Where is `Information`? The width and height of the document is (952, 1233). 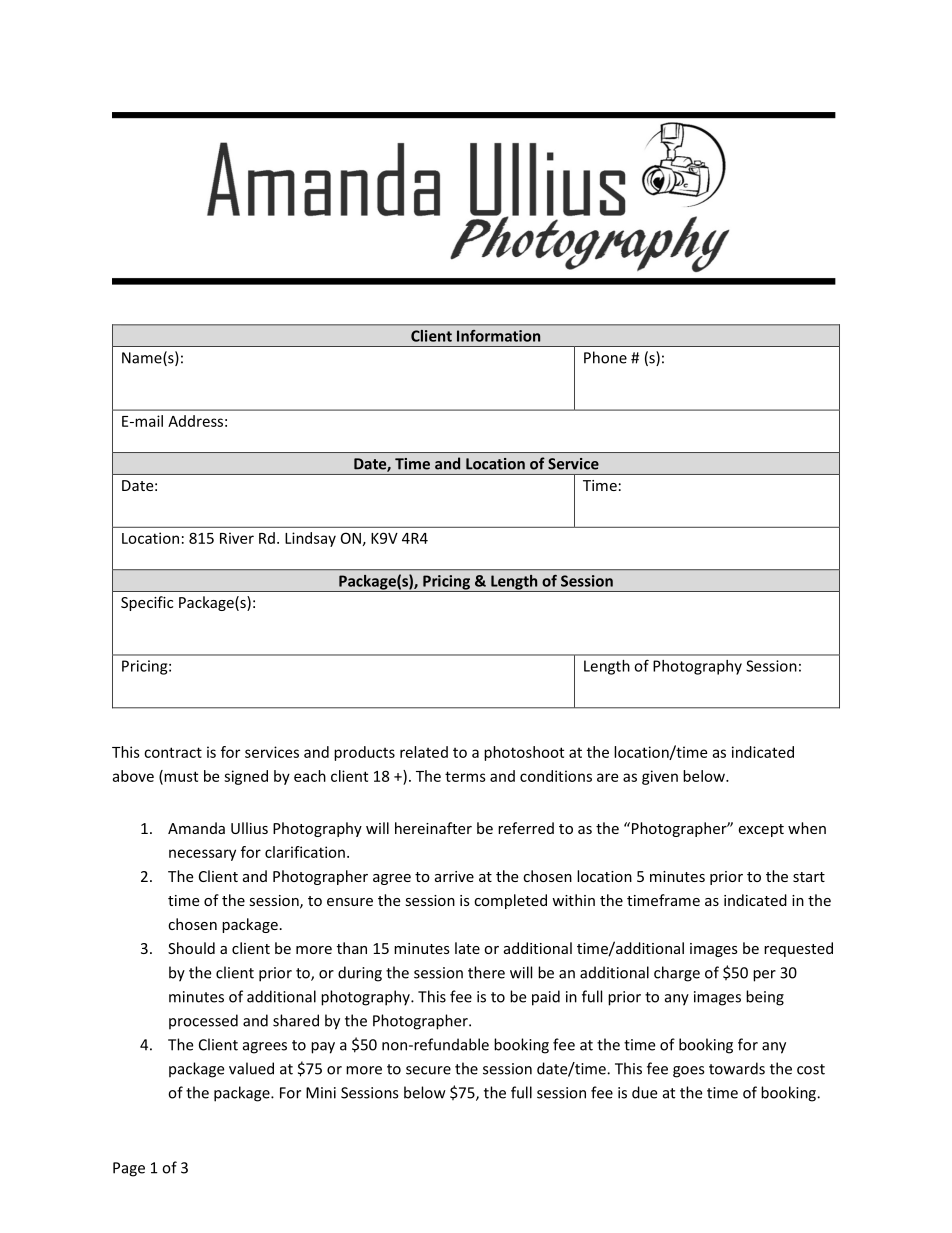 Information is located at coordinates (498, 336).
